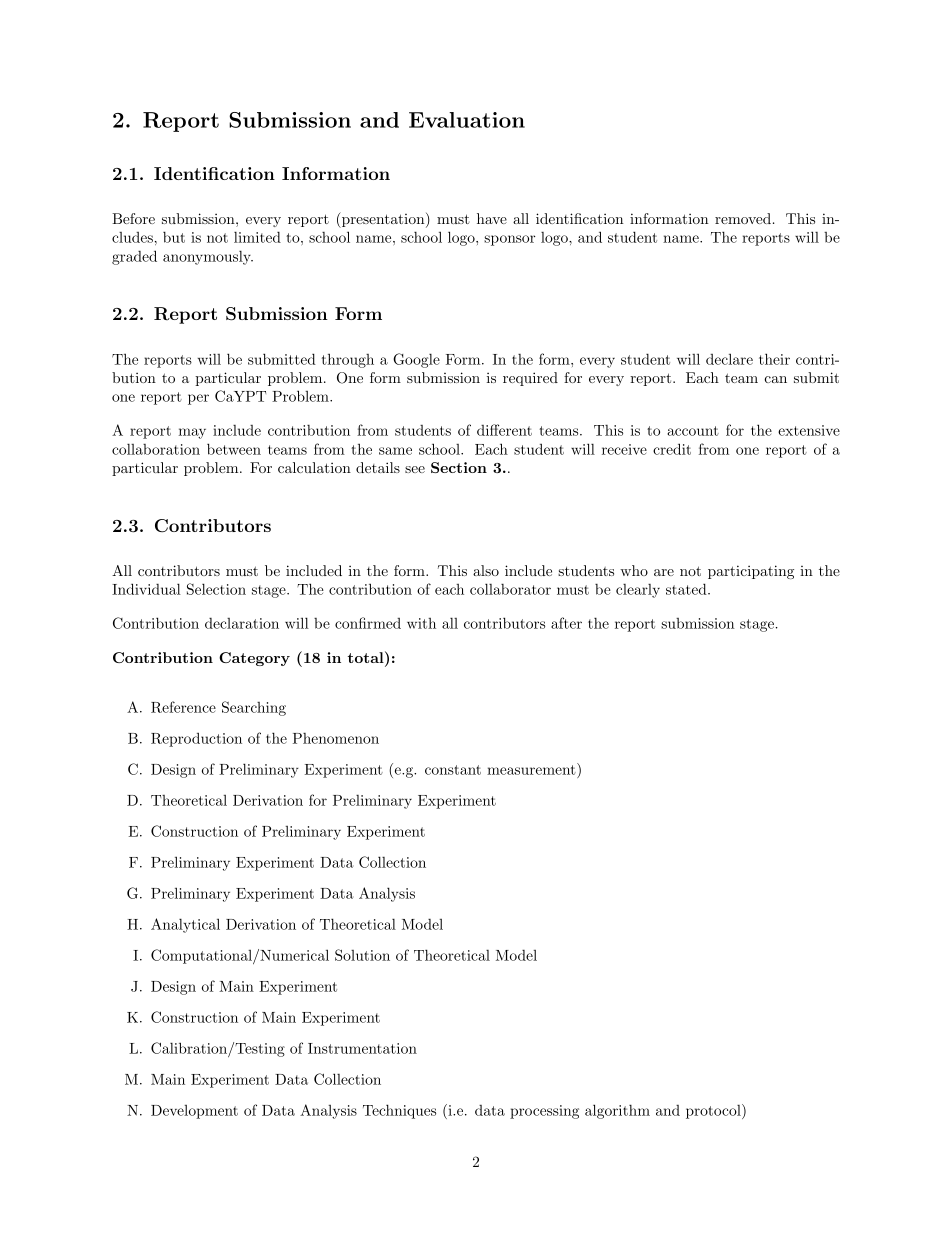 This document has height=1233, width=952. I want to click on measurement, so click(531, 770).
